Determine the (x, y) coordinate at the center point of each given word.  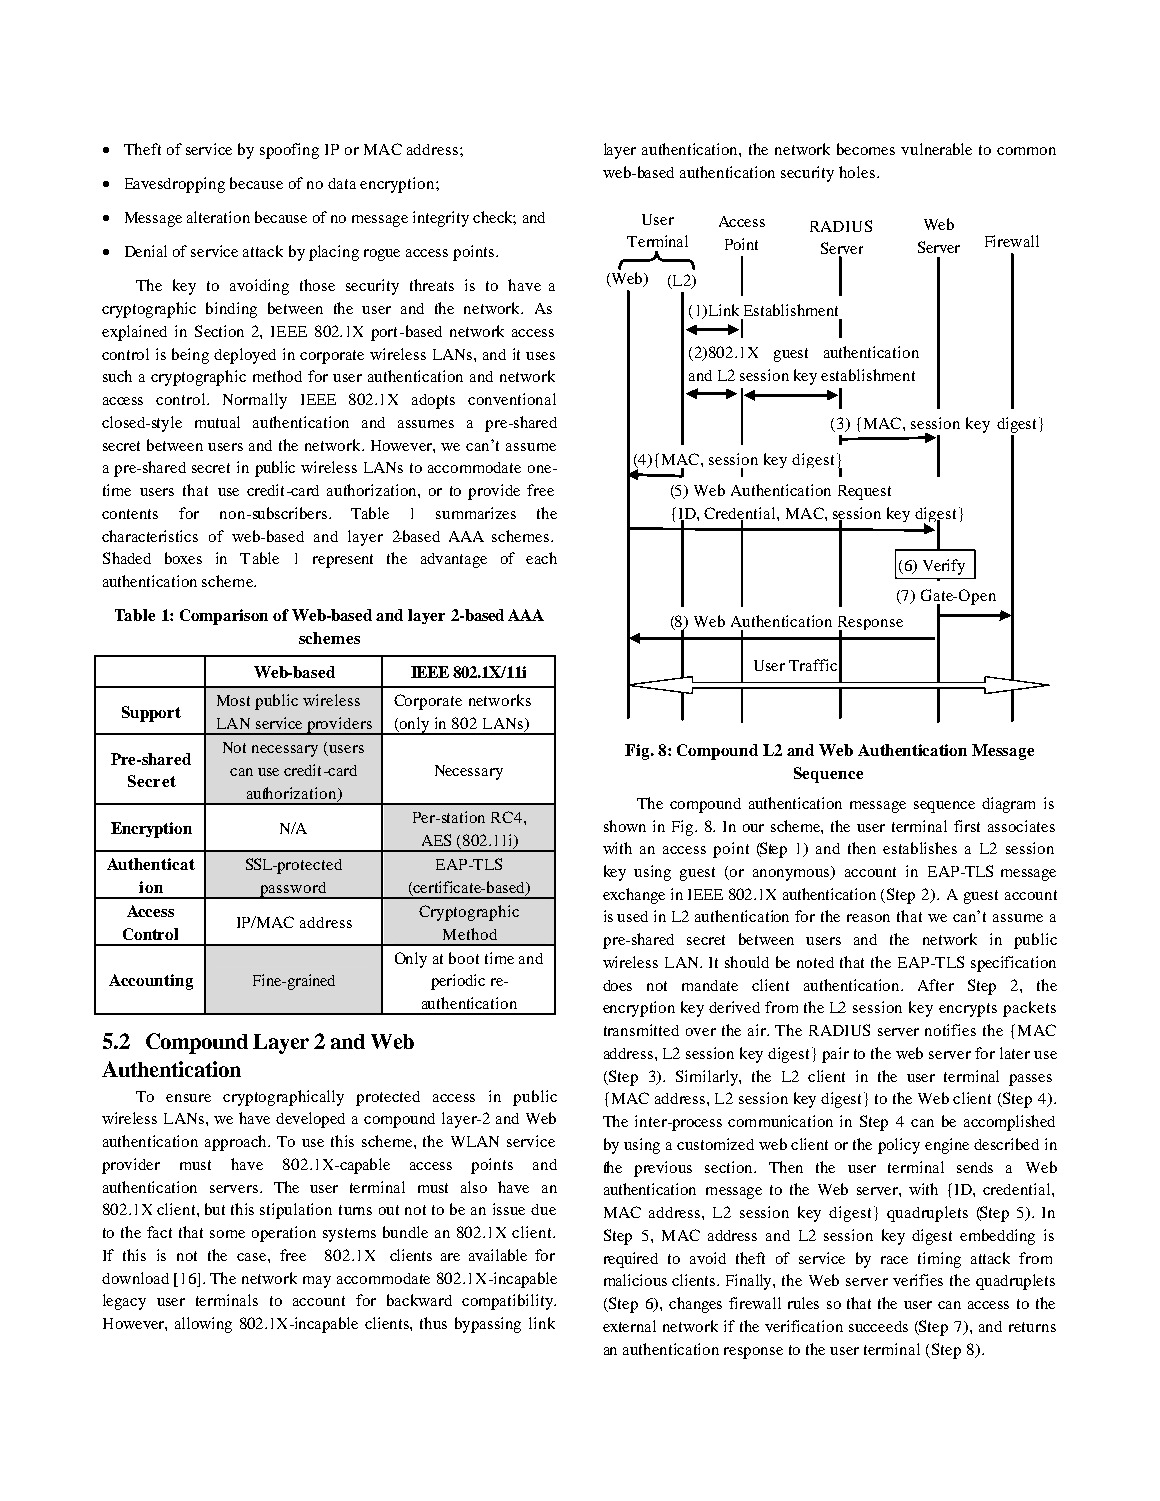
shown (625, 826)
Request (864, 492)
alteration (218, 217)
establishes (920, 848)
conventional (512, 399)
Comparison (224, 617)
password (293, 890)
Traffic (813, 665)
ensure (188, 1098)
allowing (203, 1325)
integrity (441, 219)
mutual (217, 422)
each (541, 558)
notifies (950, 1030)
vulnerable (936, 149)
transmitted (641, 1030)
